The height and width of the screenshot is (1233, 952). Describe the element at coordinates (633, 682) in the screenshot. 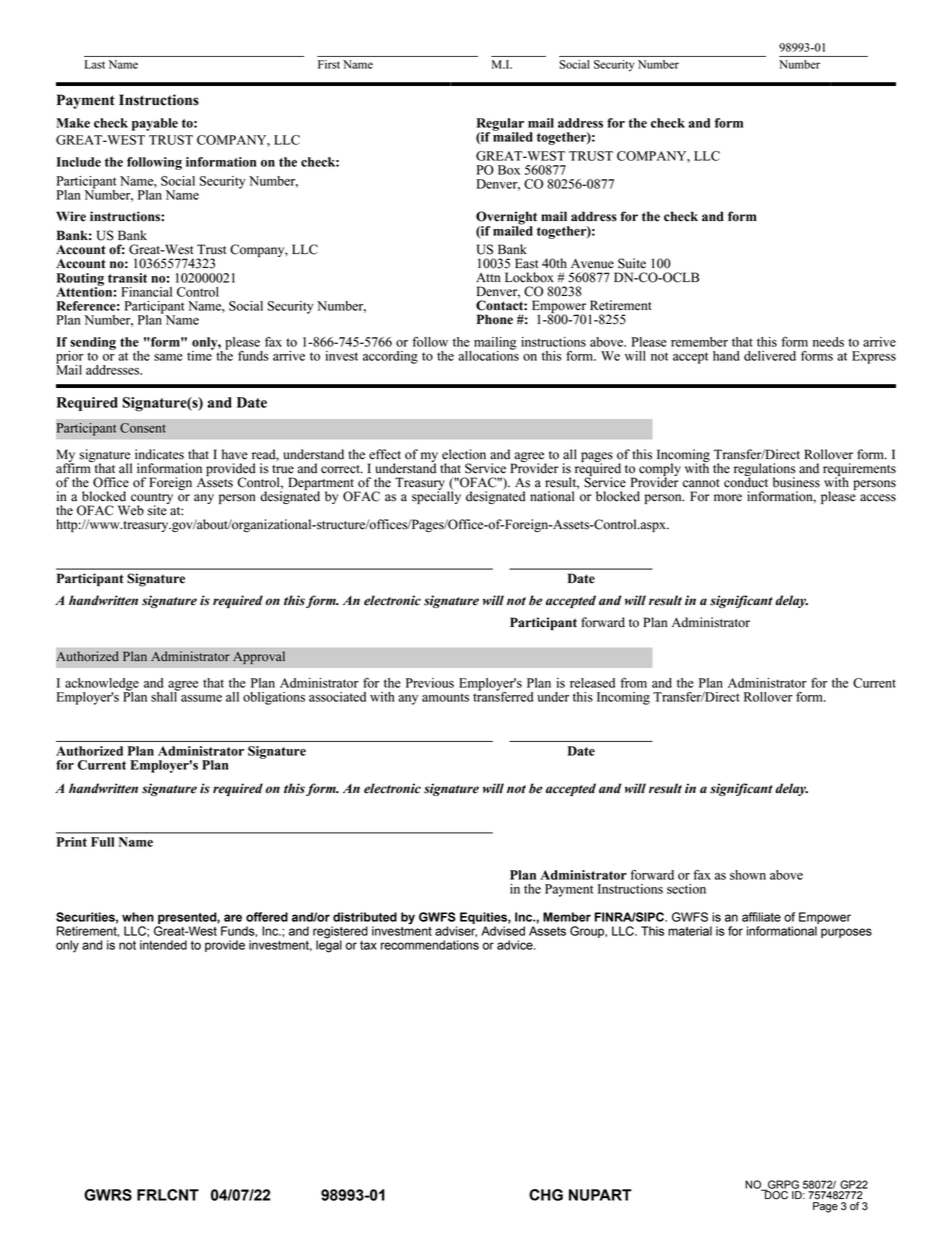

I see `from` at that location.
